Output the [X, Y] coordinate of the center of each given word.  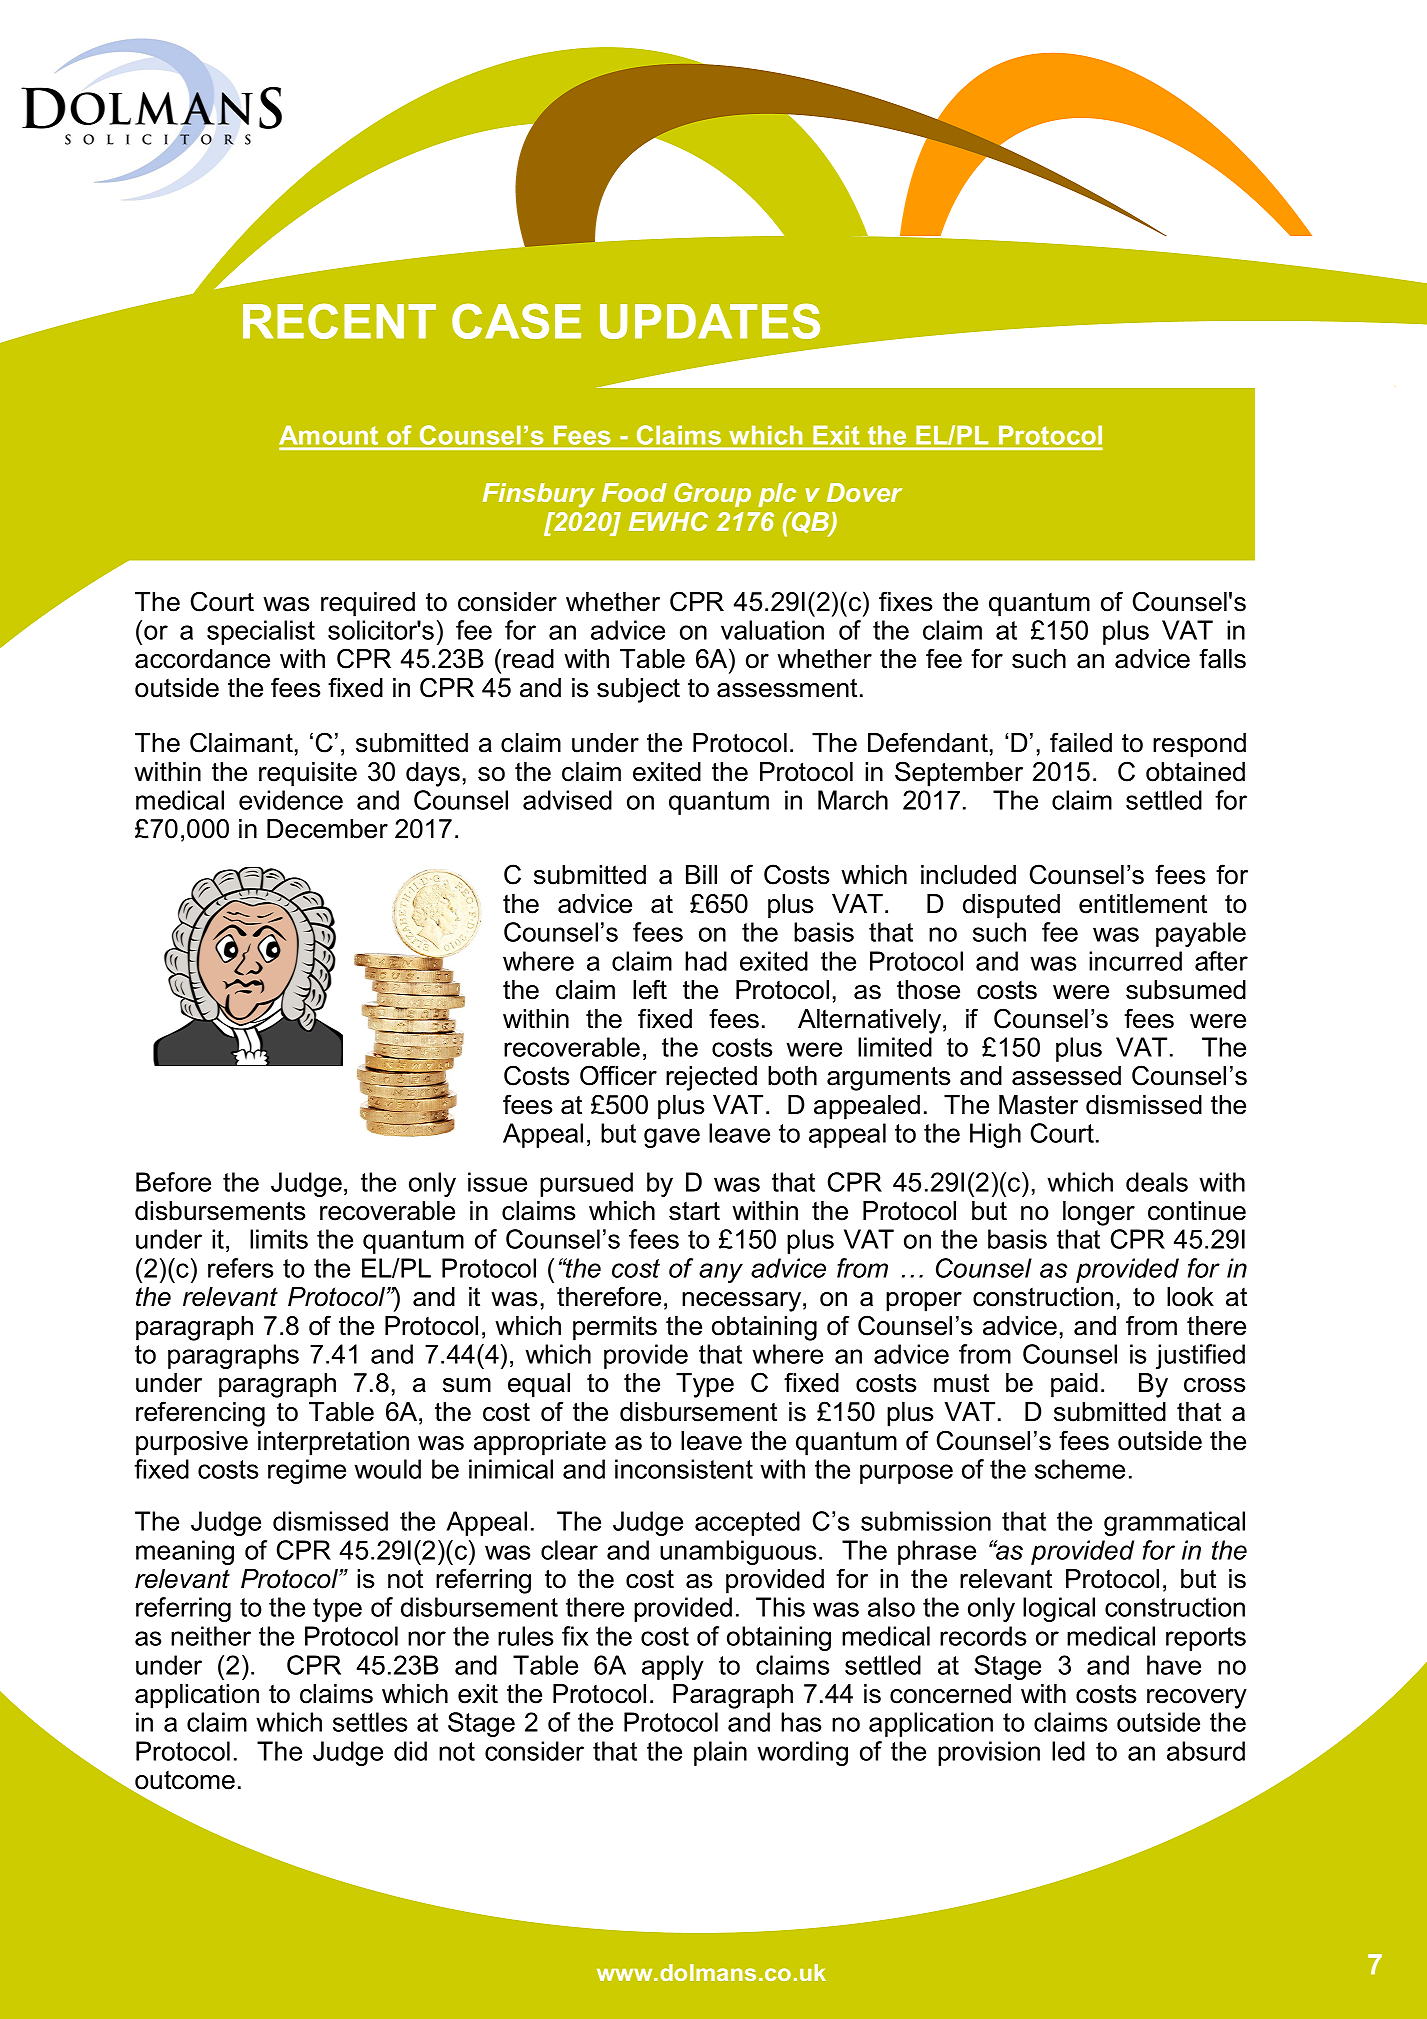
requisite [308, 774]
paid [1074, 1385]
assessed [1066, 1076]
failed [1081, 742]
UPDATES [710, 321]
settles [370, 1722]
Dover [864, 492]
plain [720, 1753]
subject [638, 690]
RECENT [339, 321]
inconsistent [684, 1469]
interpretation [333, 1443]
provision [989, 1753]
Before [173, 1182]
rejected [711, 1078]
